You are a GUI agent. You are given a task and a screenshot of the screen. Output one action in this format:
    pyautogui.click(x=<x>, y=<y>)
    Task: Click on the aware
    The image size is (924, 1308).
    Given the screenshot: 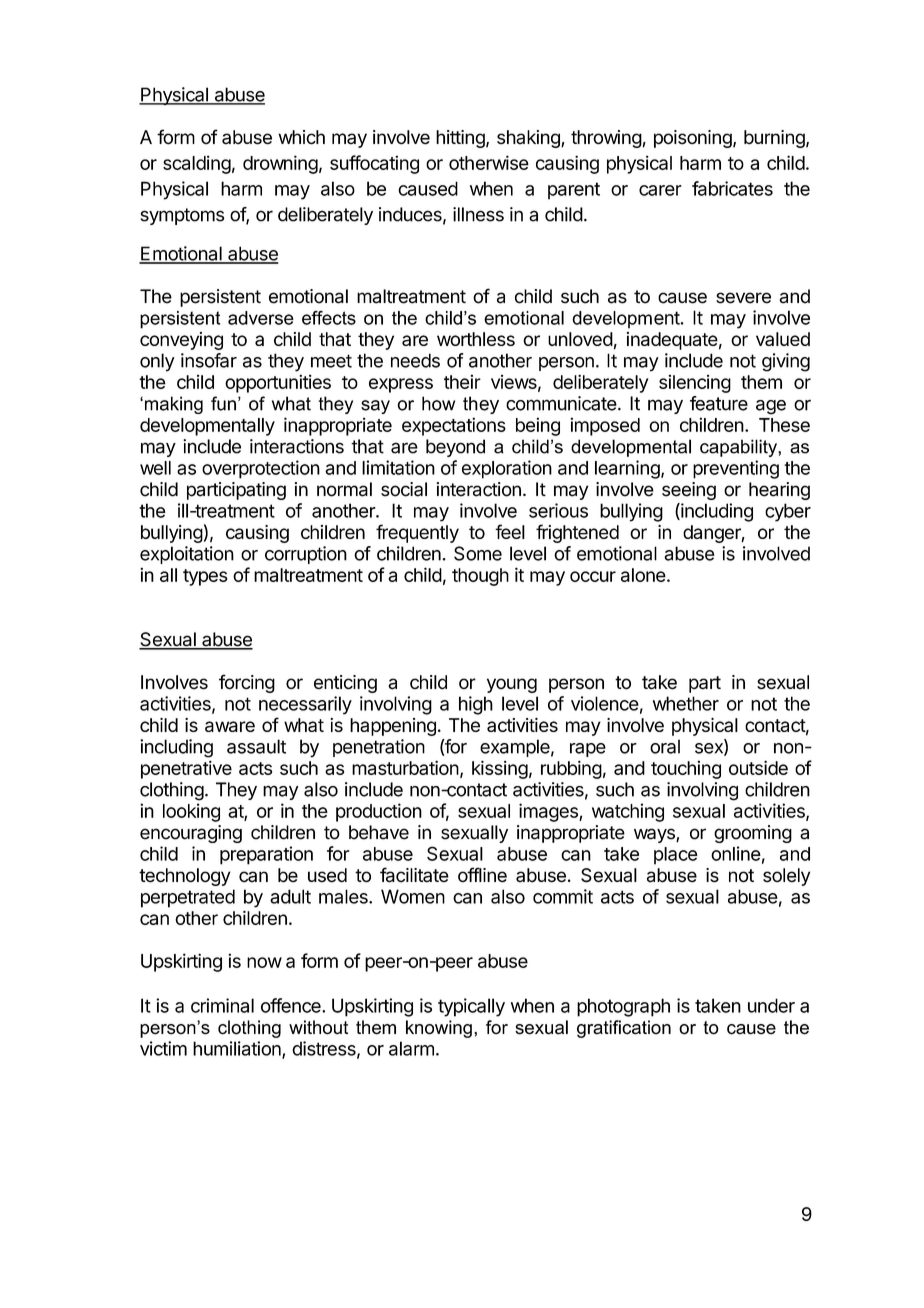 What is the action you would take?
    pyautogui.click(x=230, y=726)
